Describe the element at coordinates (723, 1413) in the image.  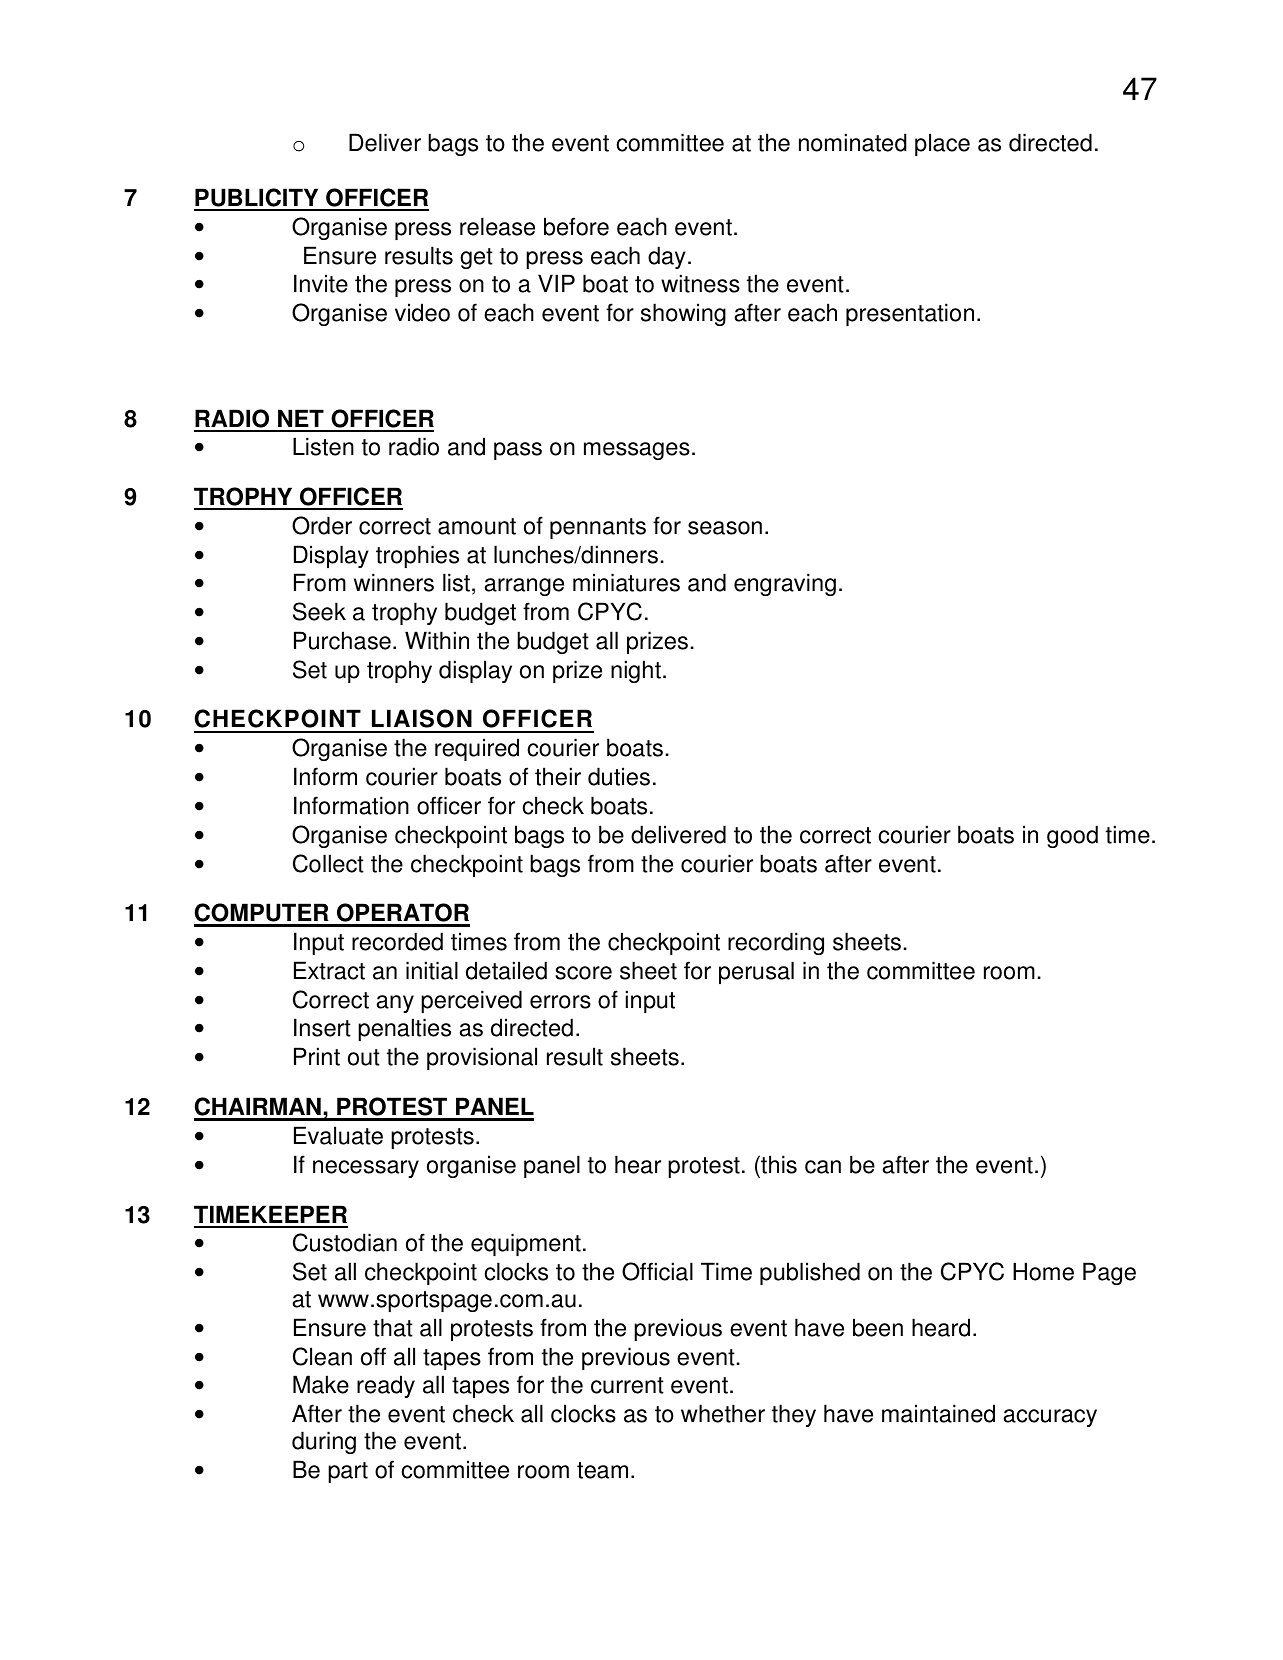
I see `whether` at that location.
